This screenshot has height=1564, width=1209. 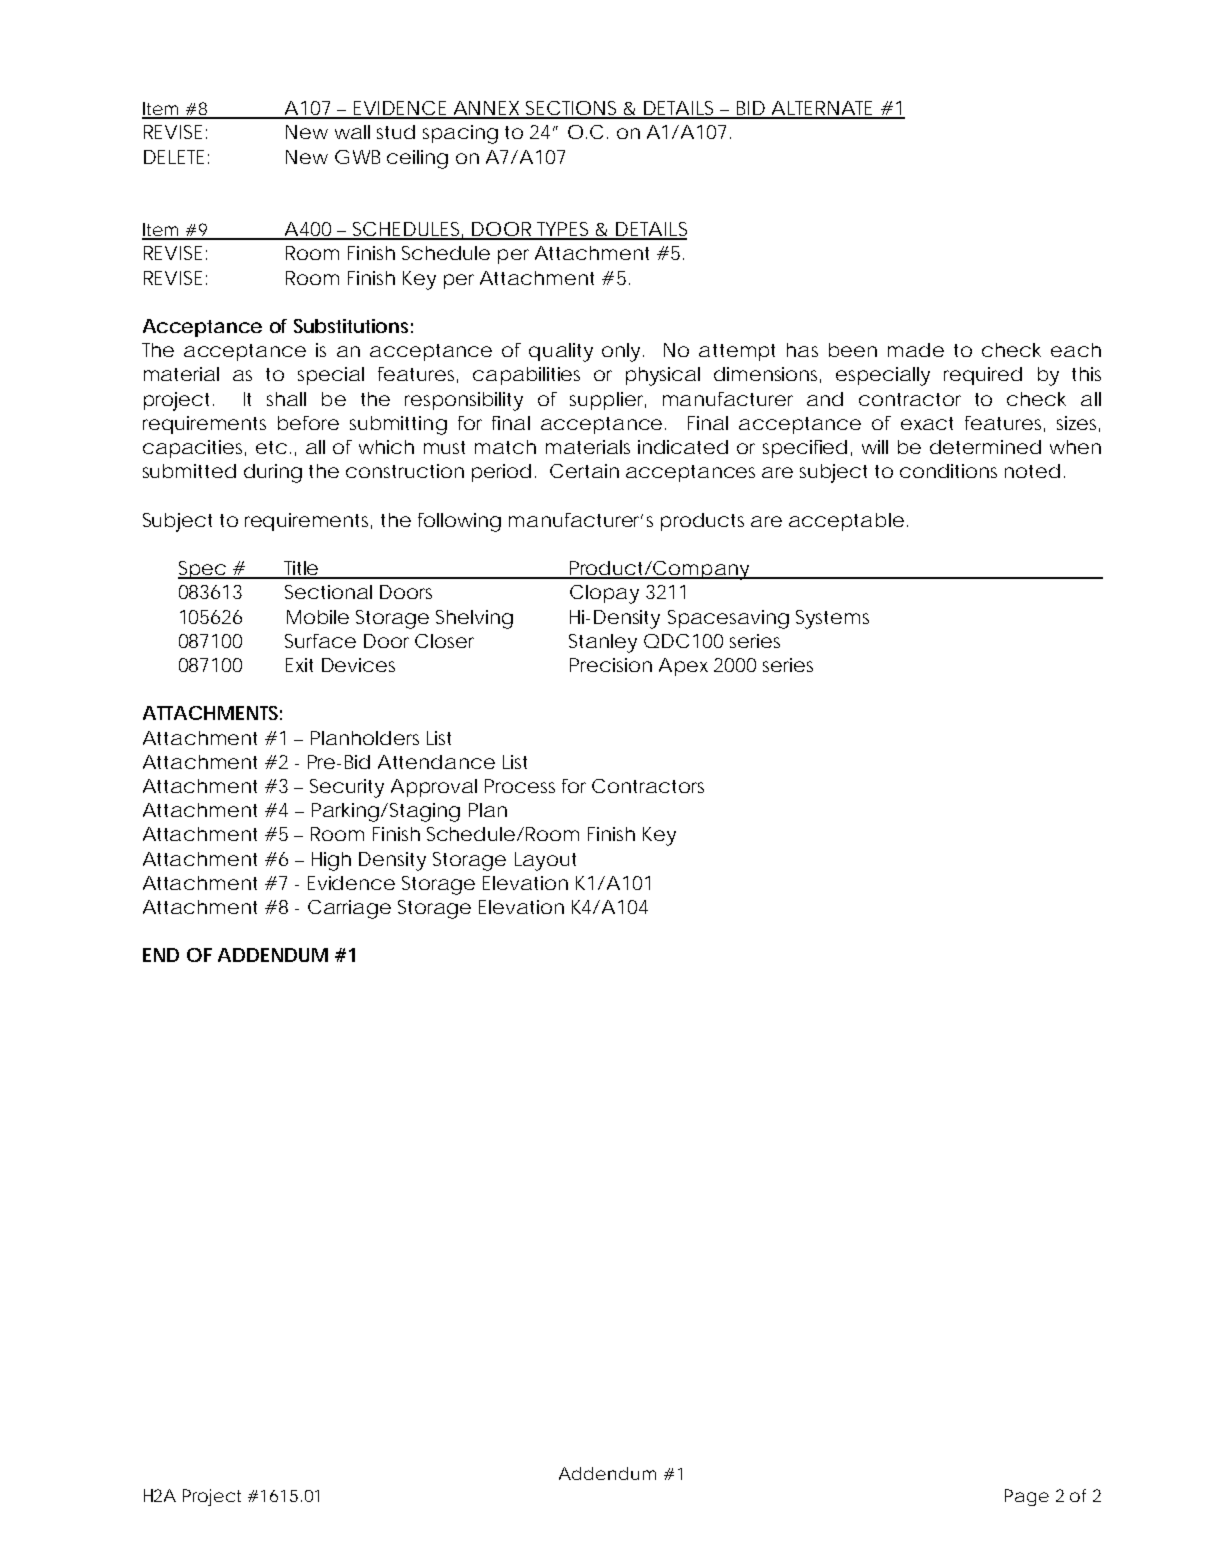 What do you see at coordinates (823, 109) in the screenshot?
I see `ALTERNATE` at bounding box center [823, 109].
